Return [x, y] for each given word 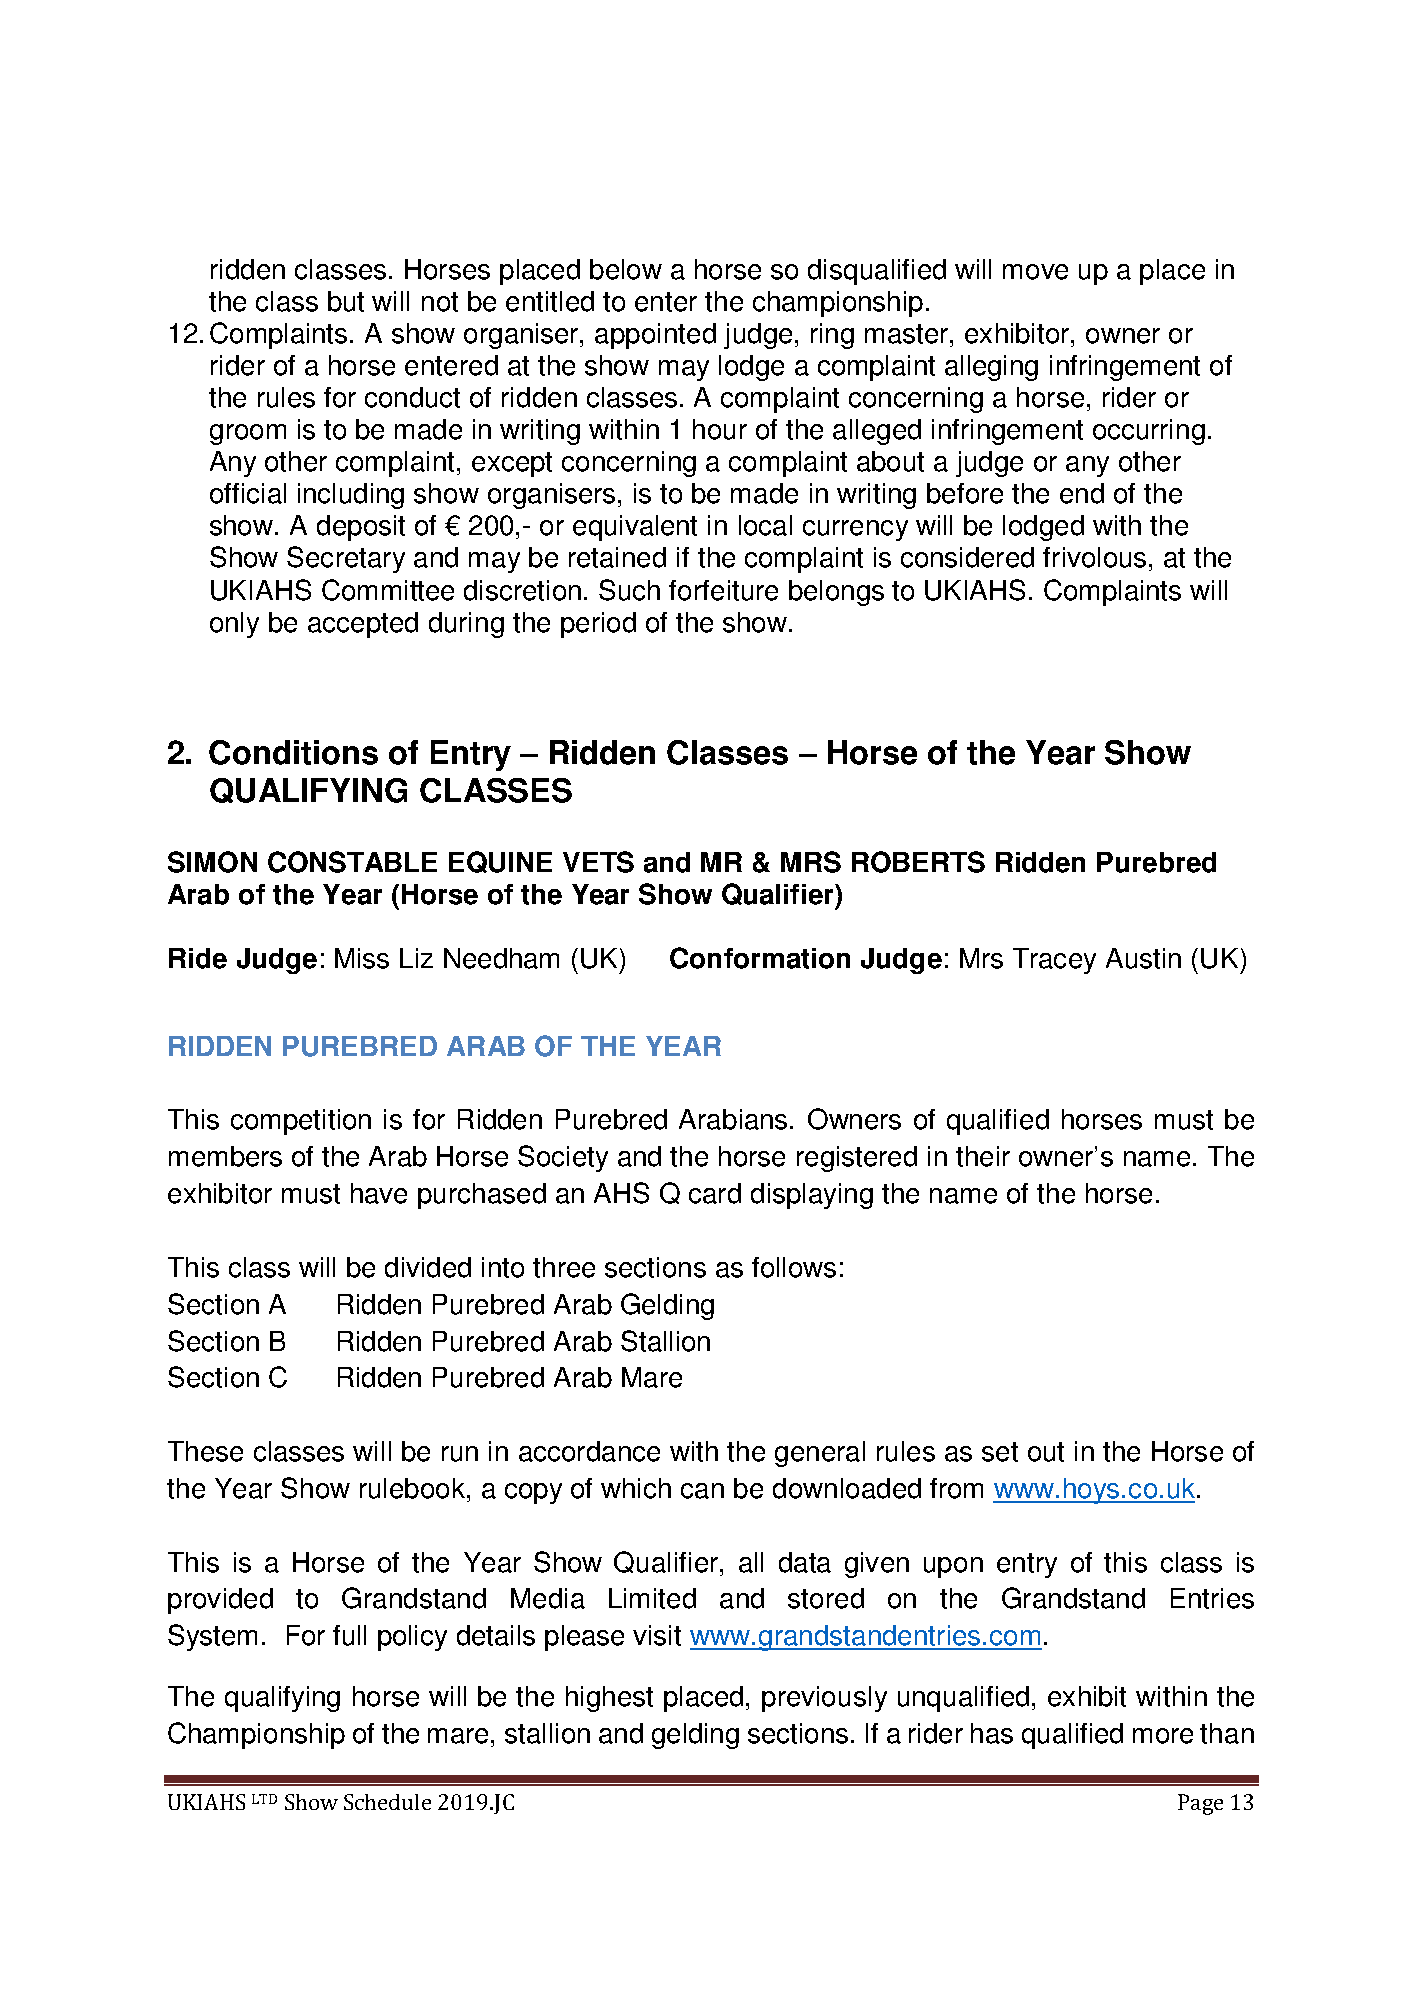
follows [794, 1267]
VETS [598, 862]
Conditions [293, 752]
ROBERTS [918, 862]
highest [609, 1699]
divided [428, 1267]
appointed [655, 336]
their [983, 1156]
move [1035, 272]
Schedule [387, 1802]
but [346, 301]
